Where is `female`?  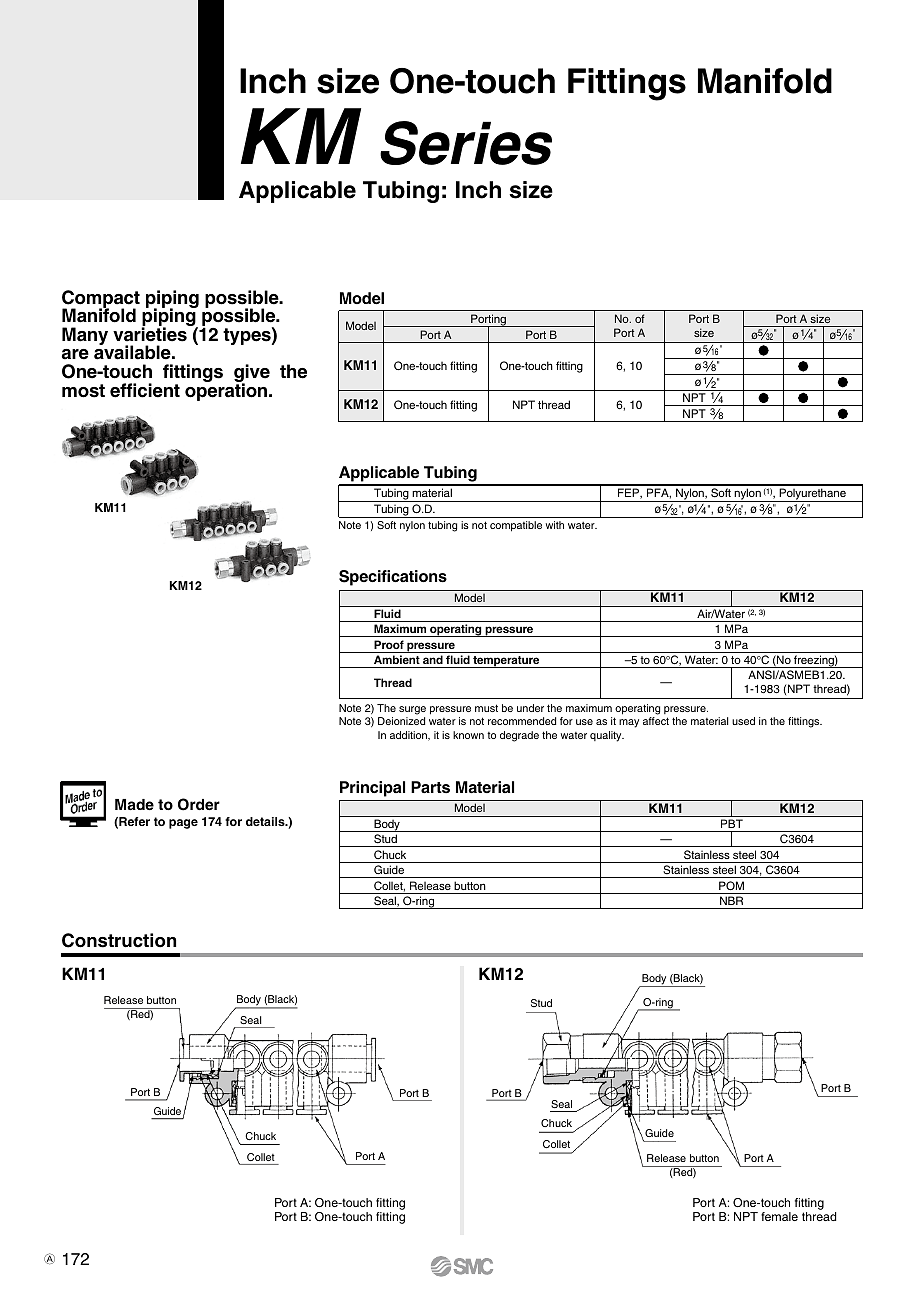
female is located at coordinates (779, 1216).
